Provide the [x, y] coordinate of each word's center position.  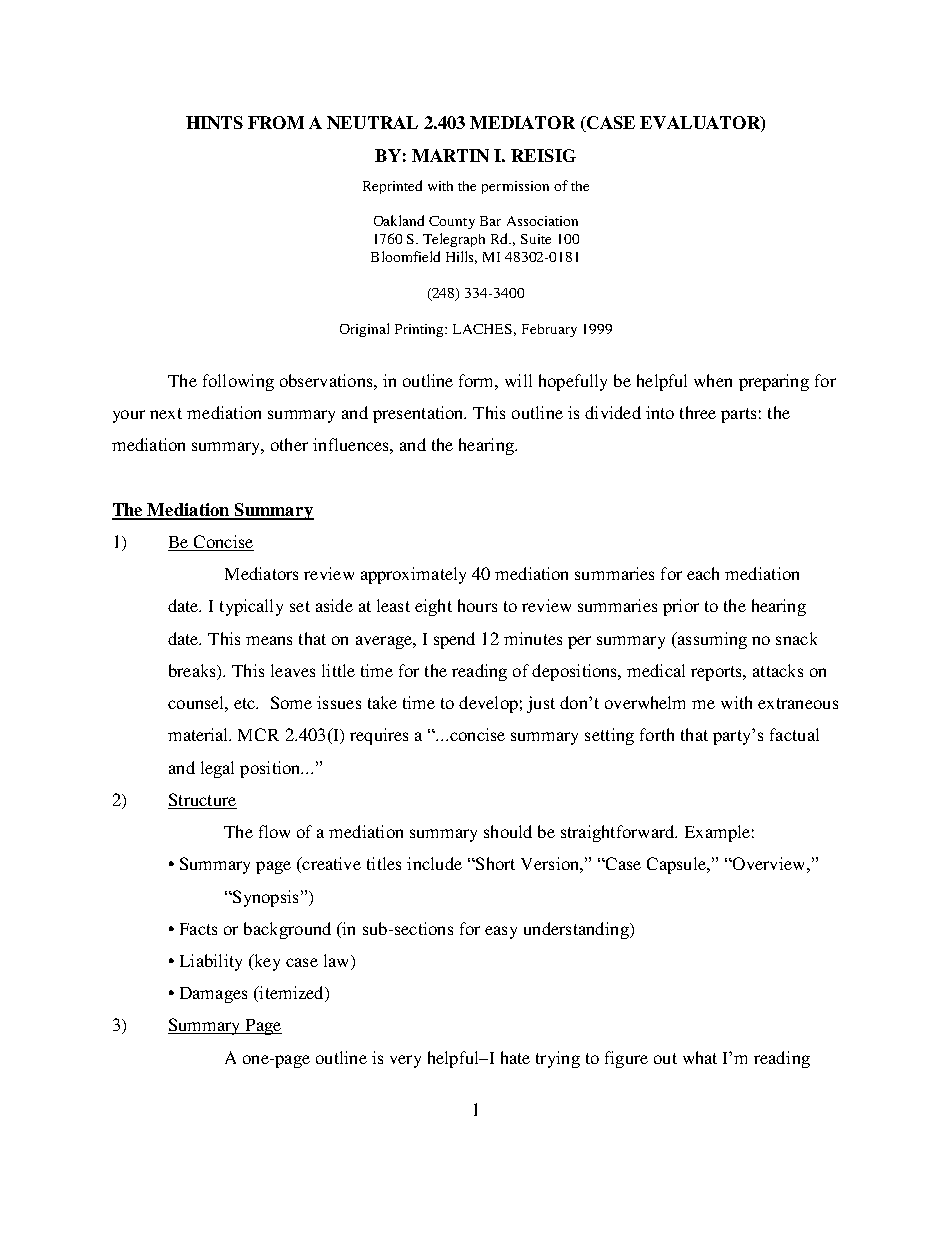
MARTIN [450, 155]
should [508, 831]
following [238, 382]
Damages [213, 995]
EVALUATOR [701, 124]
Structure [202, 799]
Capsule [677, 865]
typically [251, 607]
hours [477, 605]
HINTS [214, 122]
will [518, 380]
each [703, 573]
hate [515, 1057]
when [713, 380]
